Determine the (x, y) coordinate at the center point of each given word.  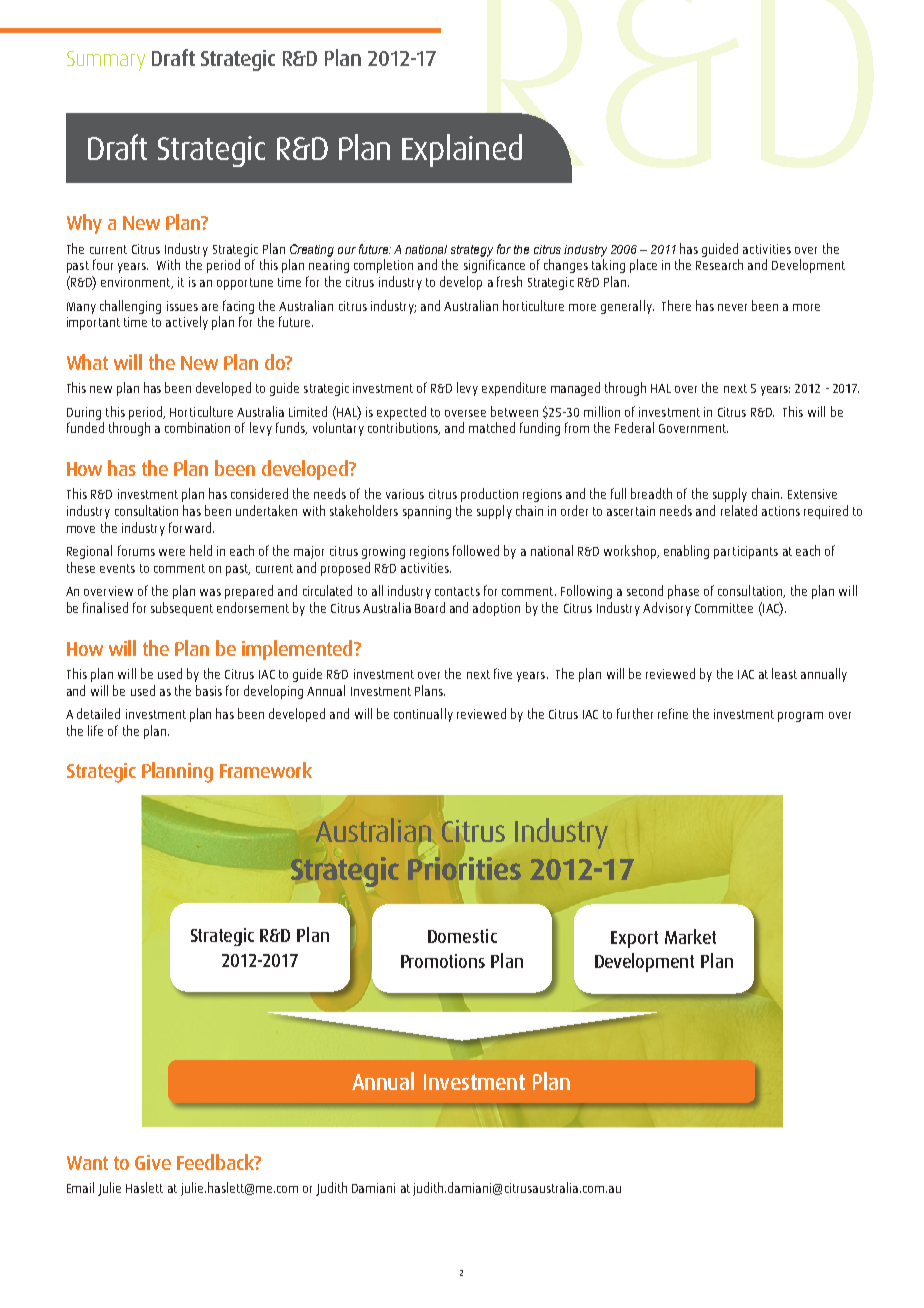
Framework (266, 770)
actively (187, 323)
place (643, 266)
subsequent (182, 609)
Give (153, 1162)
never (732, 307)
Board (430, 607)
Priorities (464, 868)
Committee (724, 608)
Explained (462, 150)
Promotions (443, 961)
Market (690, 936)
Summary (106, 61)
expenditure (514, 389)
